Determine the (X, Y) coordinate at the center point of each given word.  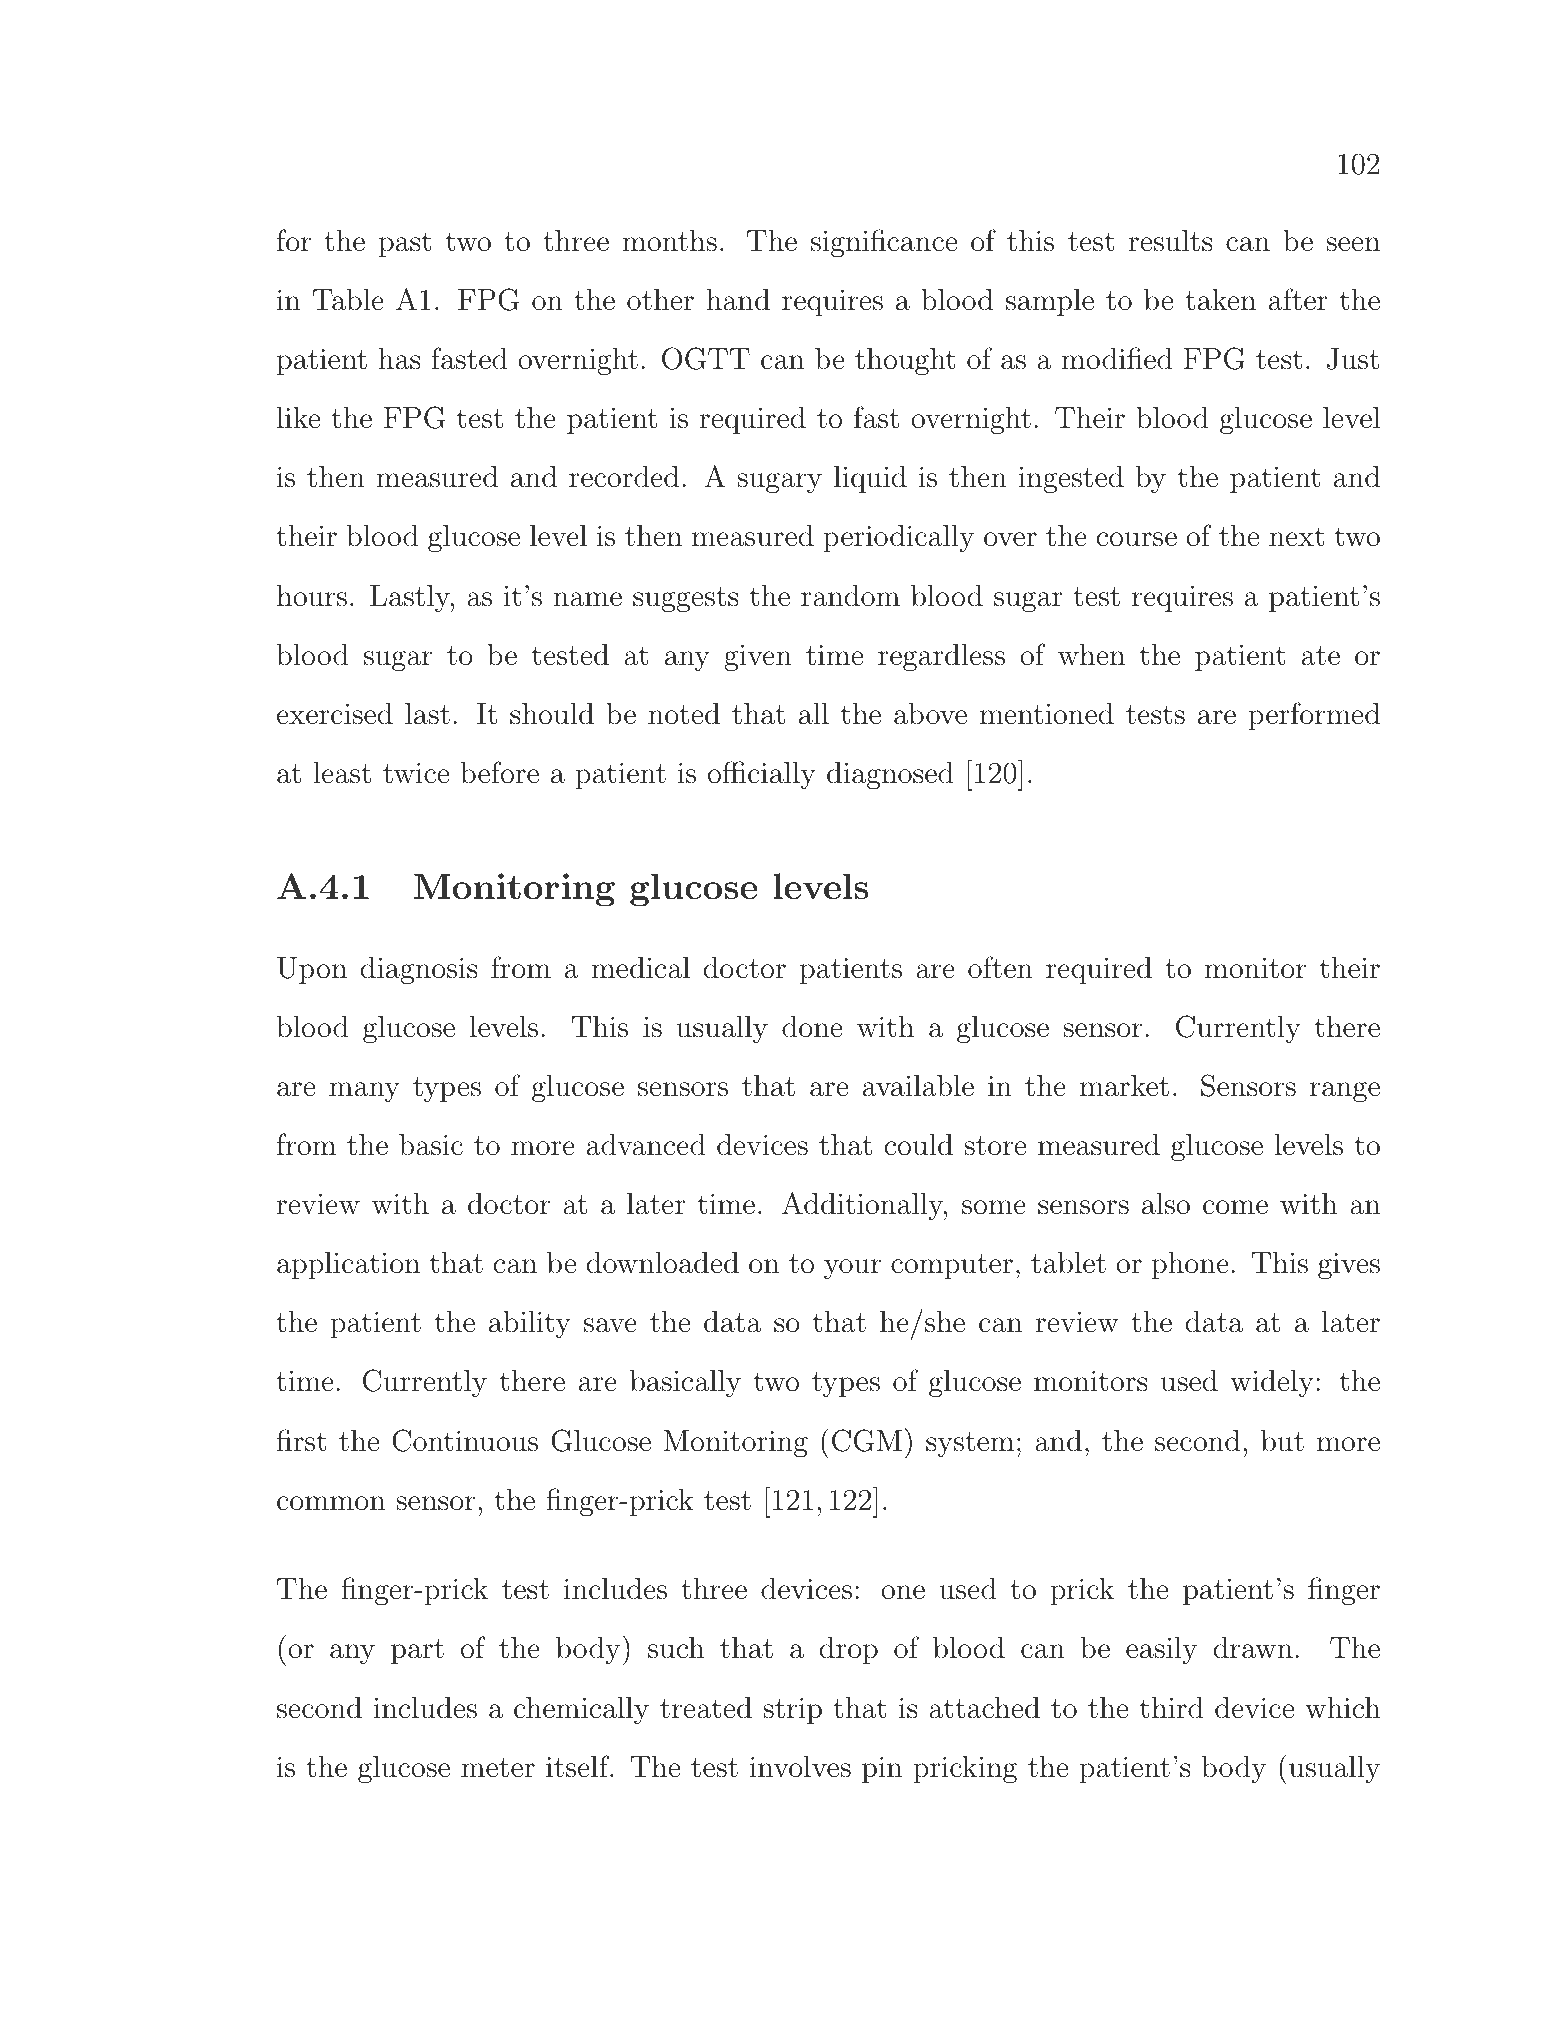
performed (1314, 716)
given (758, 658)
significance (884, 243)
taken (1220, 300)
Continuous (465, 1440)
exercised (335, 714)
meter (498, 1768)
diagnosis (419, 971)
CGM (867, 1440)
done (812, 1027)
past (405, 244)
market (1124, 1086)
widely (1272, 1383)
